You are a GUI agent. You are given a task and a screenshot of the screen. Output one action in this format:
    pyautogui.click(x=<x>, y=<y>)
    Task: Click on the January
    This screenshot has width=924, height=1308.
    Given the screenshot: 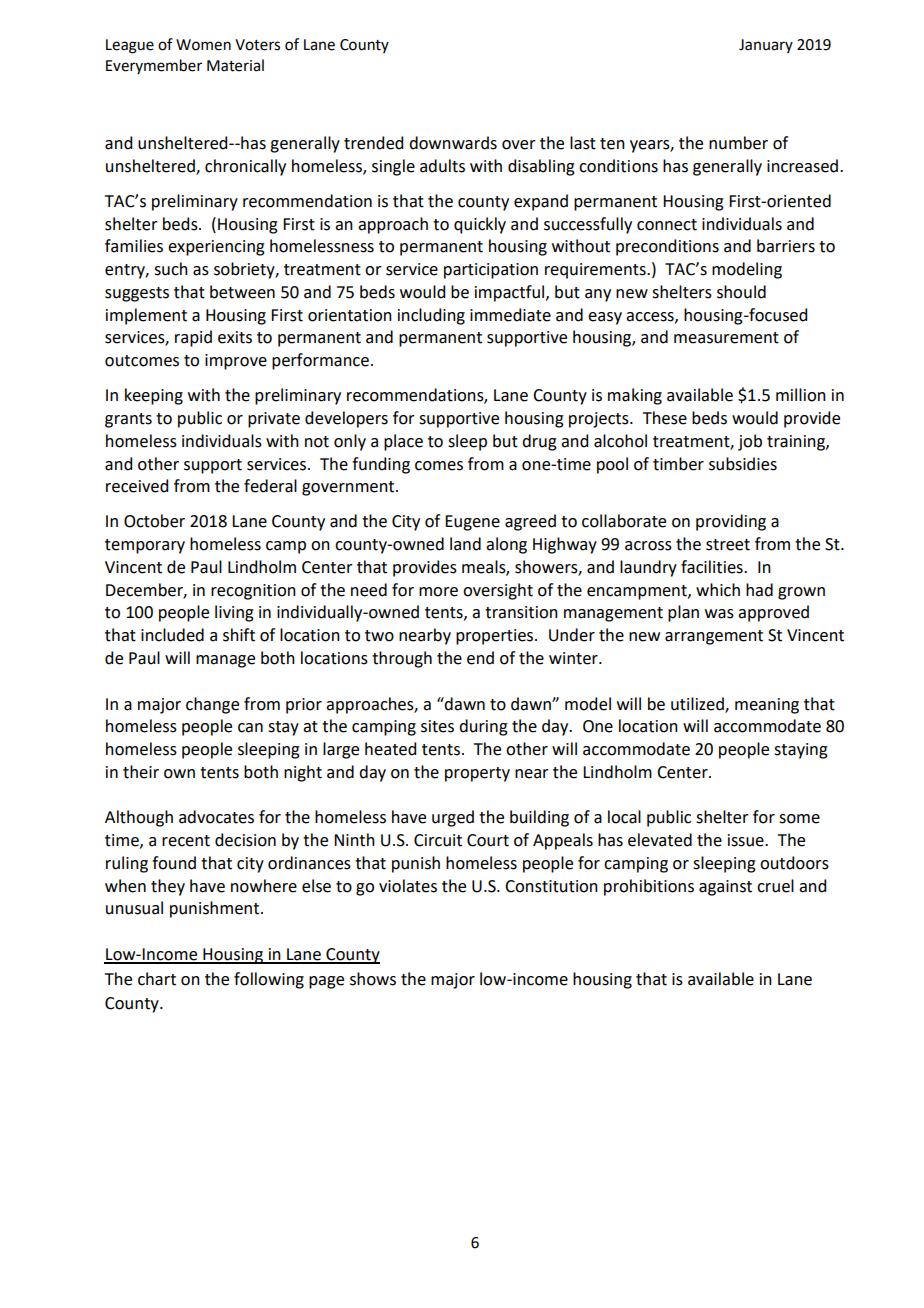 What is the action you would take?
    pyautogui.click(x=766, y=46)
